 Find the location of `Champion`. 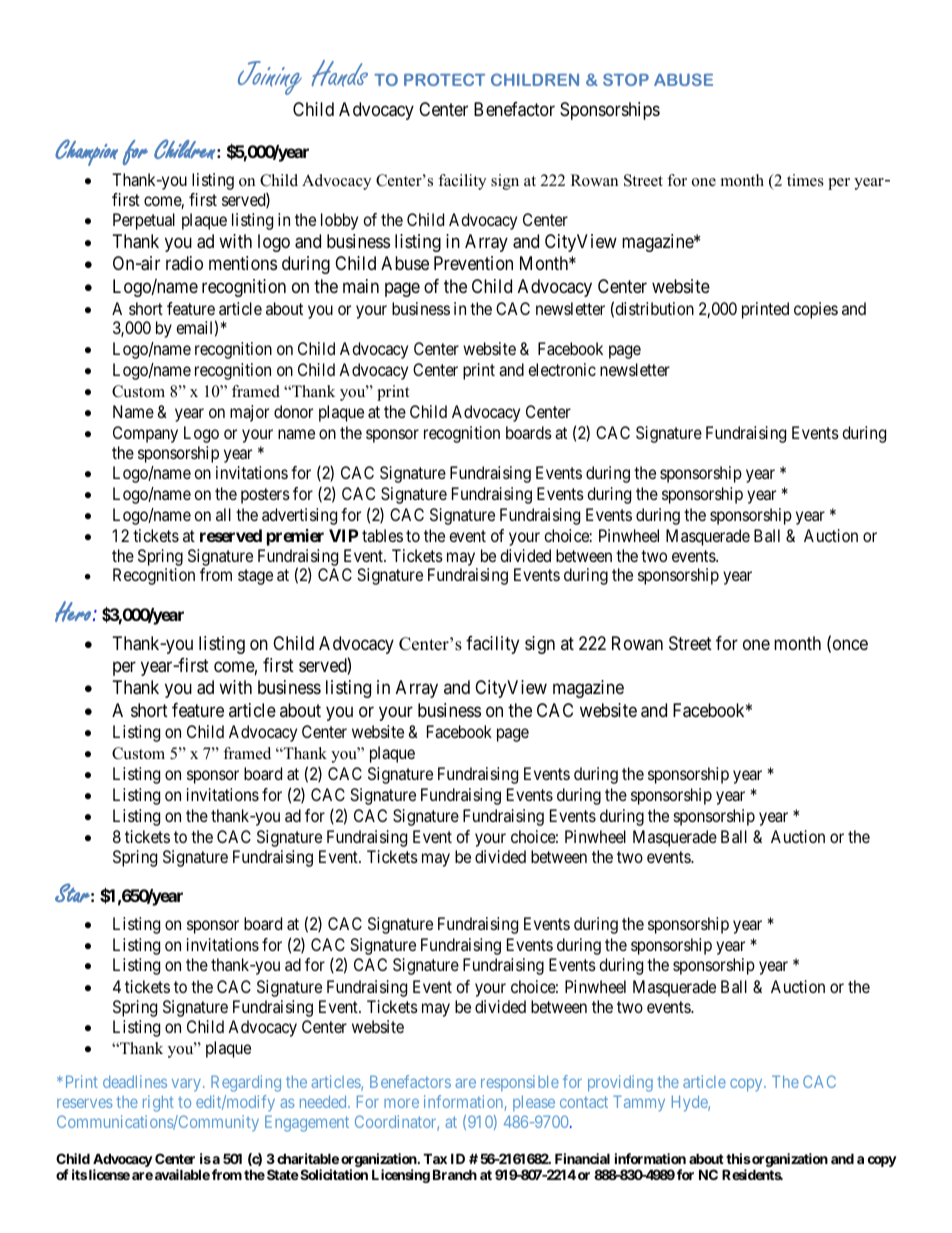

Champion is located at coordinates (86, 152).
